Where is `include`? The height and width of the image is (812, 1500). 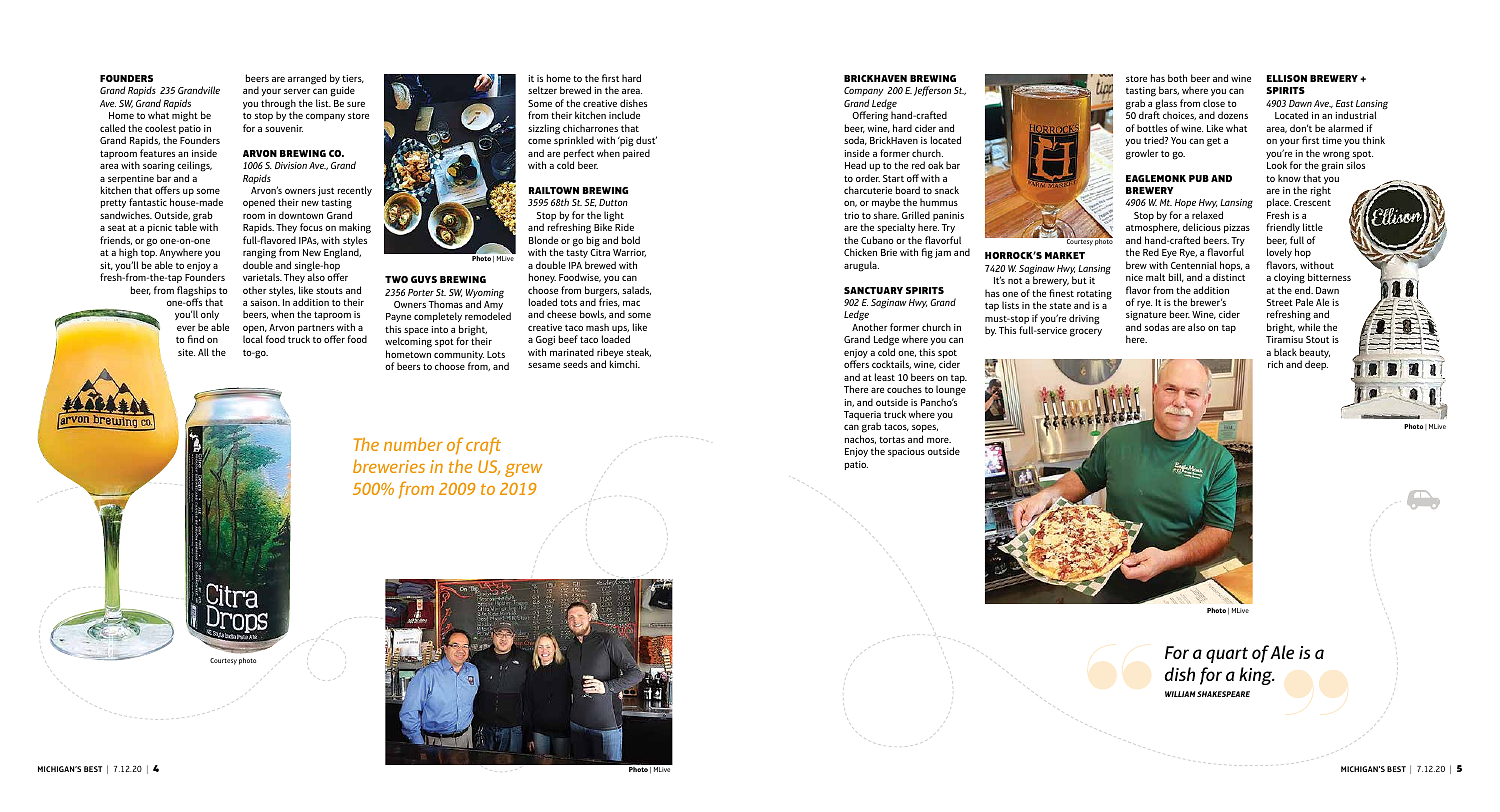 include is located at coordinates (624, 115).
